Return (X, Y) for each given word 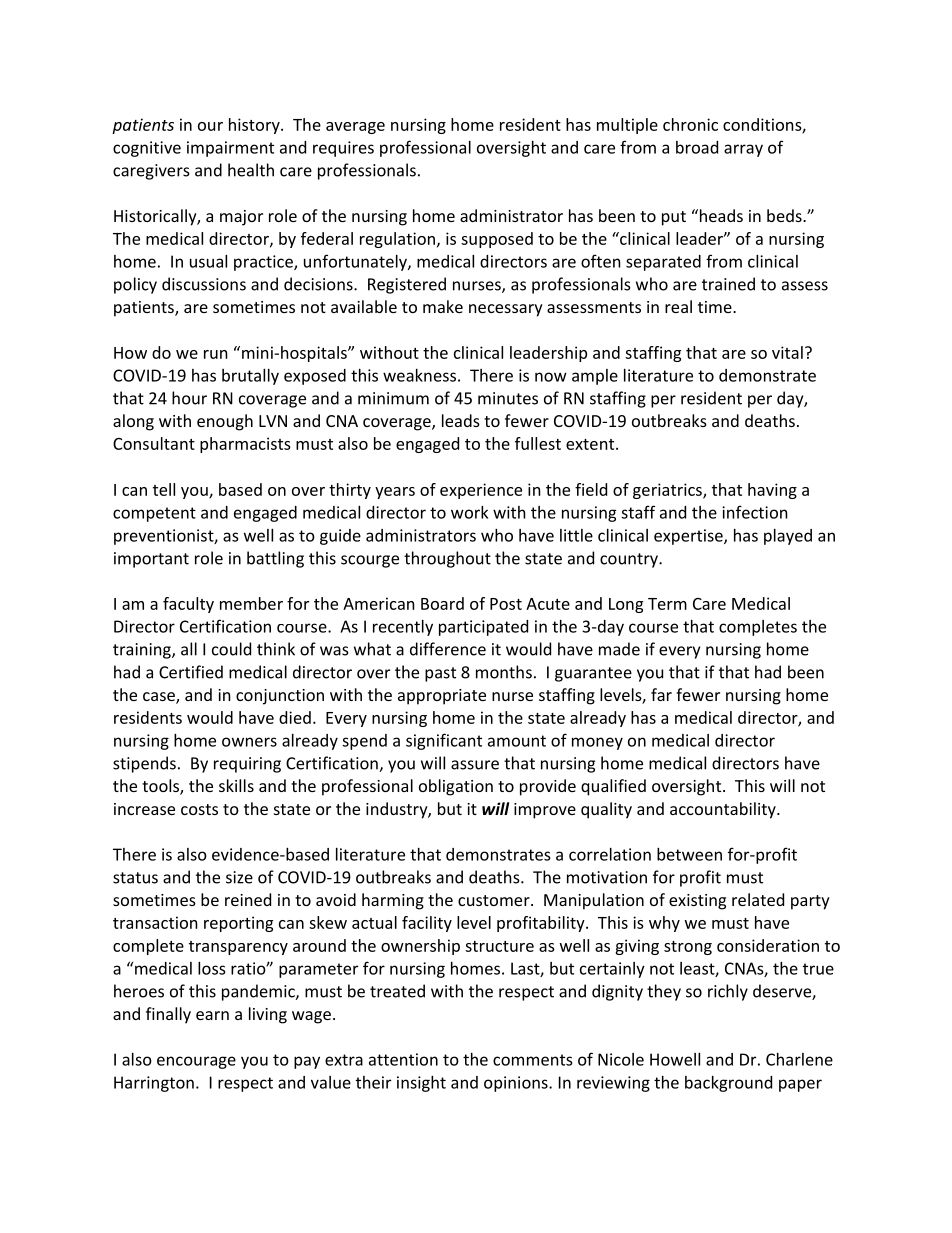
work (469, 512)
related (758, 899)
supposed (497, 240)
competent (154, 514)
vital (787, 352)
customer (495, 900)
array (743, 150)
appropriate (442, 697)
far (661, 694)
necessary (506, 310)
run (216, 354)
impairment (230, 149)
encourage (196, 1062)
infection (755, 512)
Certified (191, 672)
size (239, 877)
